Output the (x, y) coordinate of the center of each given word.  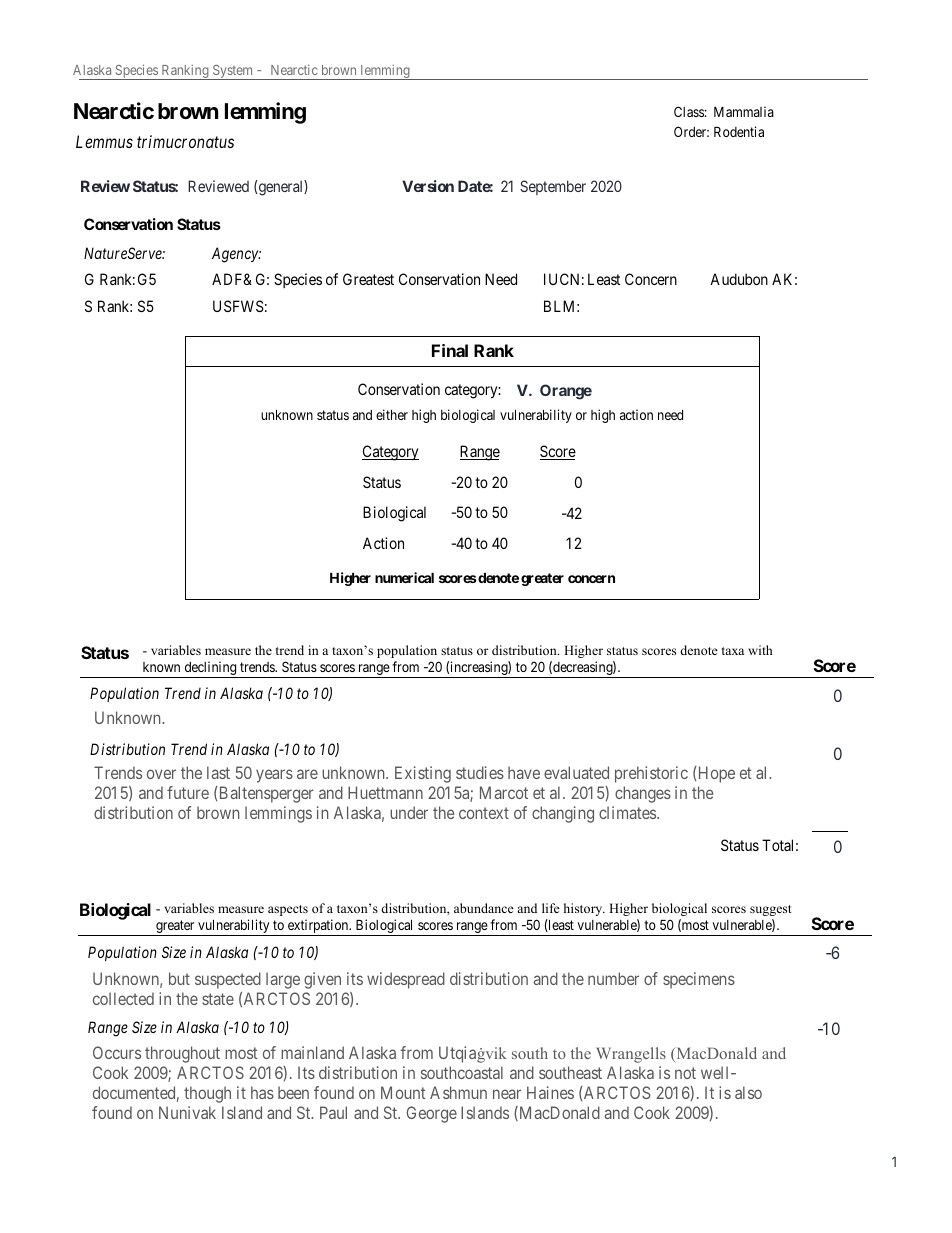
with (760, 650)
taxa (733, 651)
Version (428, 186)
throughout (182, 1054)
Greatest (368, 279)
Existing (423, 774)
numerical (404, 577)
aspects (288, 910)
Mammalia (744, 111)
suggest (771, 910)
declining (210, 669)
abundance (484, 908)
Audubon (739, 279)
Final (450, 350)
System (233, 72)
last (218, 772)
